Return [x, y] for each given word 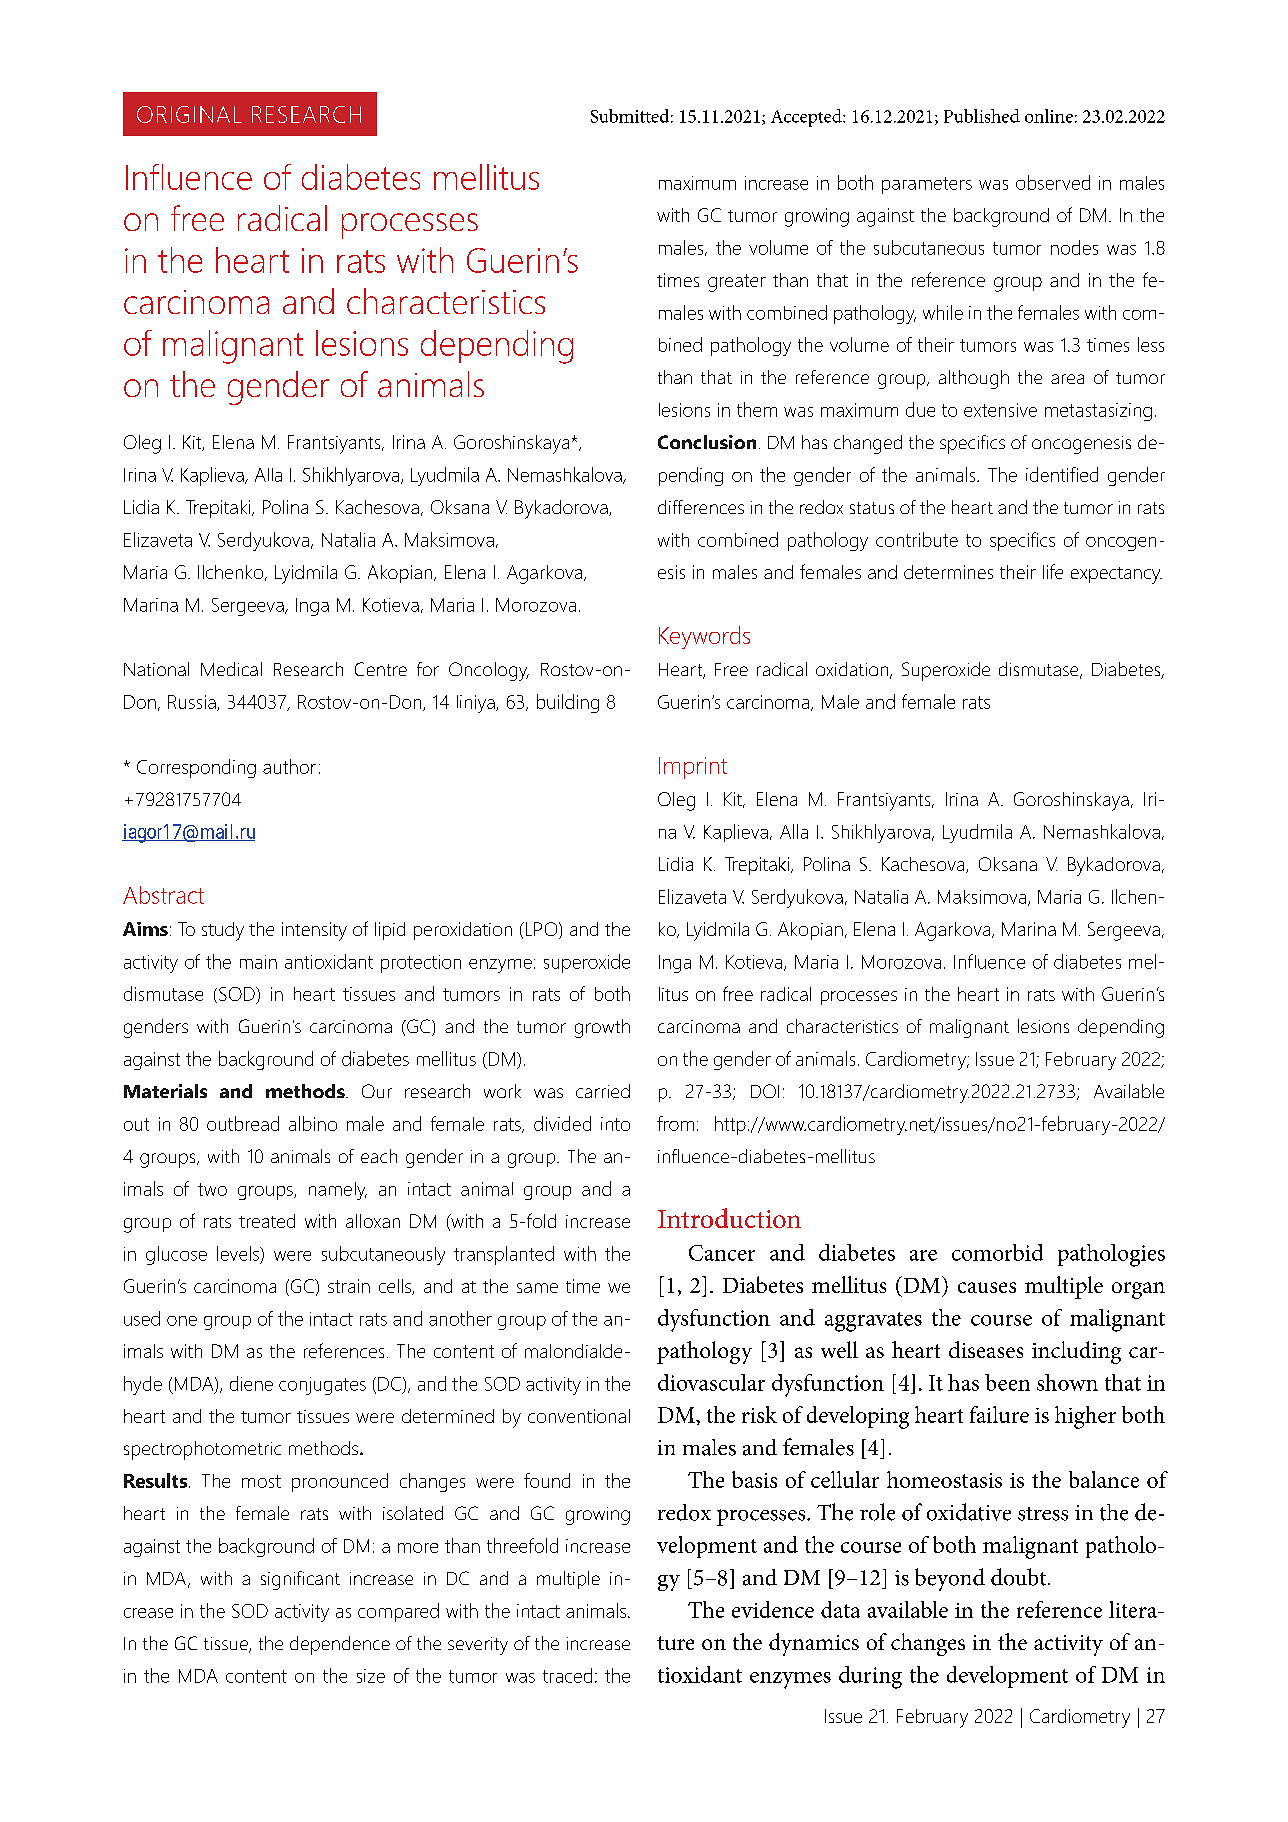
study [223, 931]
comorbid [997, 1252]
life [1053, 571]
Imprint [693, 768]
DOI [765, 1091]
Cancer [722, 1253]
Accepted [807, 118]
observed [1053, 182]
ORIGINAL [189, 114]
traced [567, 1675]
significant [300, 1580]
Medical [231, 669]
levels [239, 1253]
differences [701, 507]
